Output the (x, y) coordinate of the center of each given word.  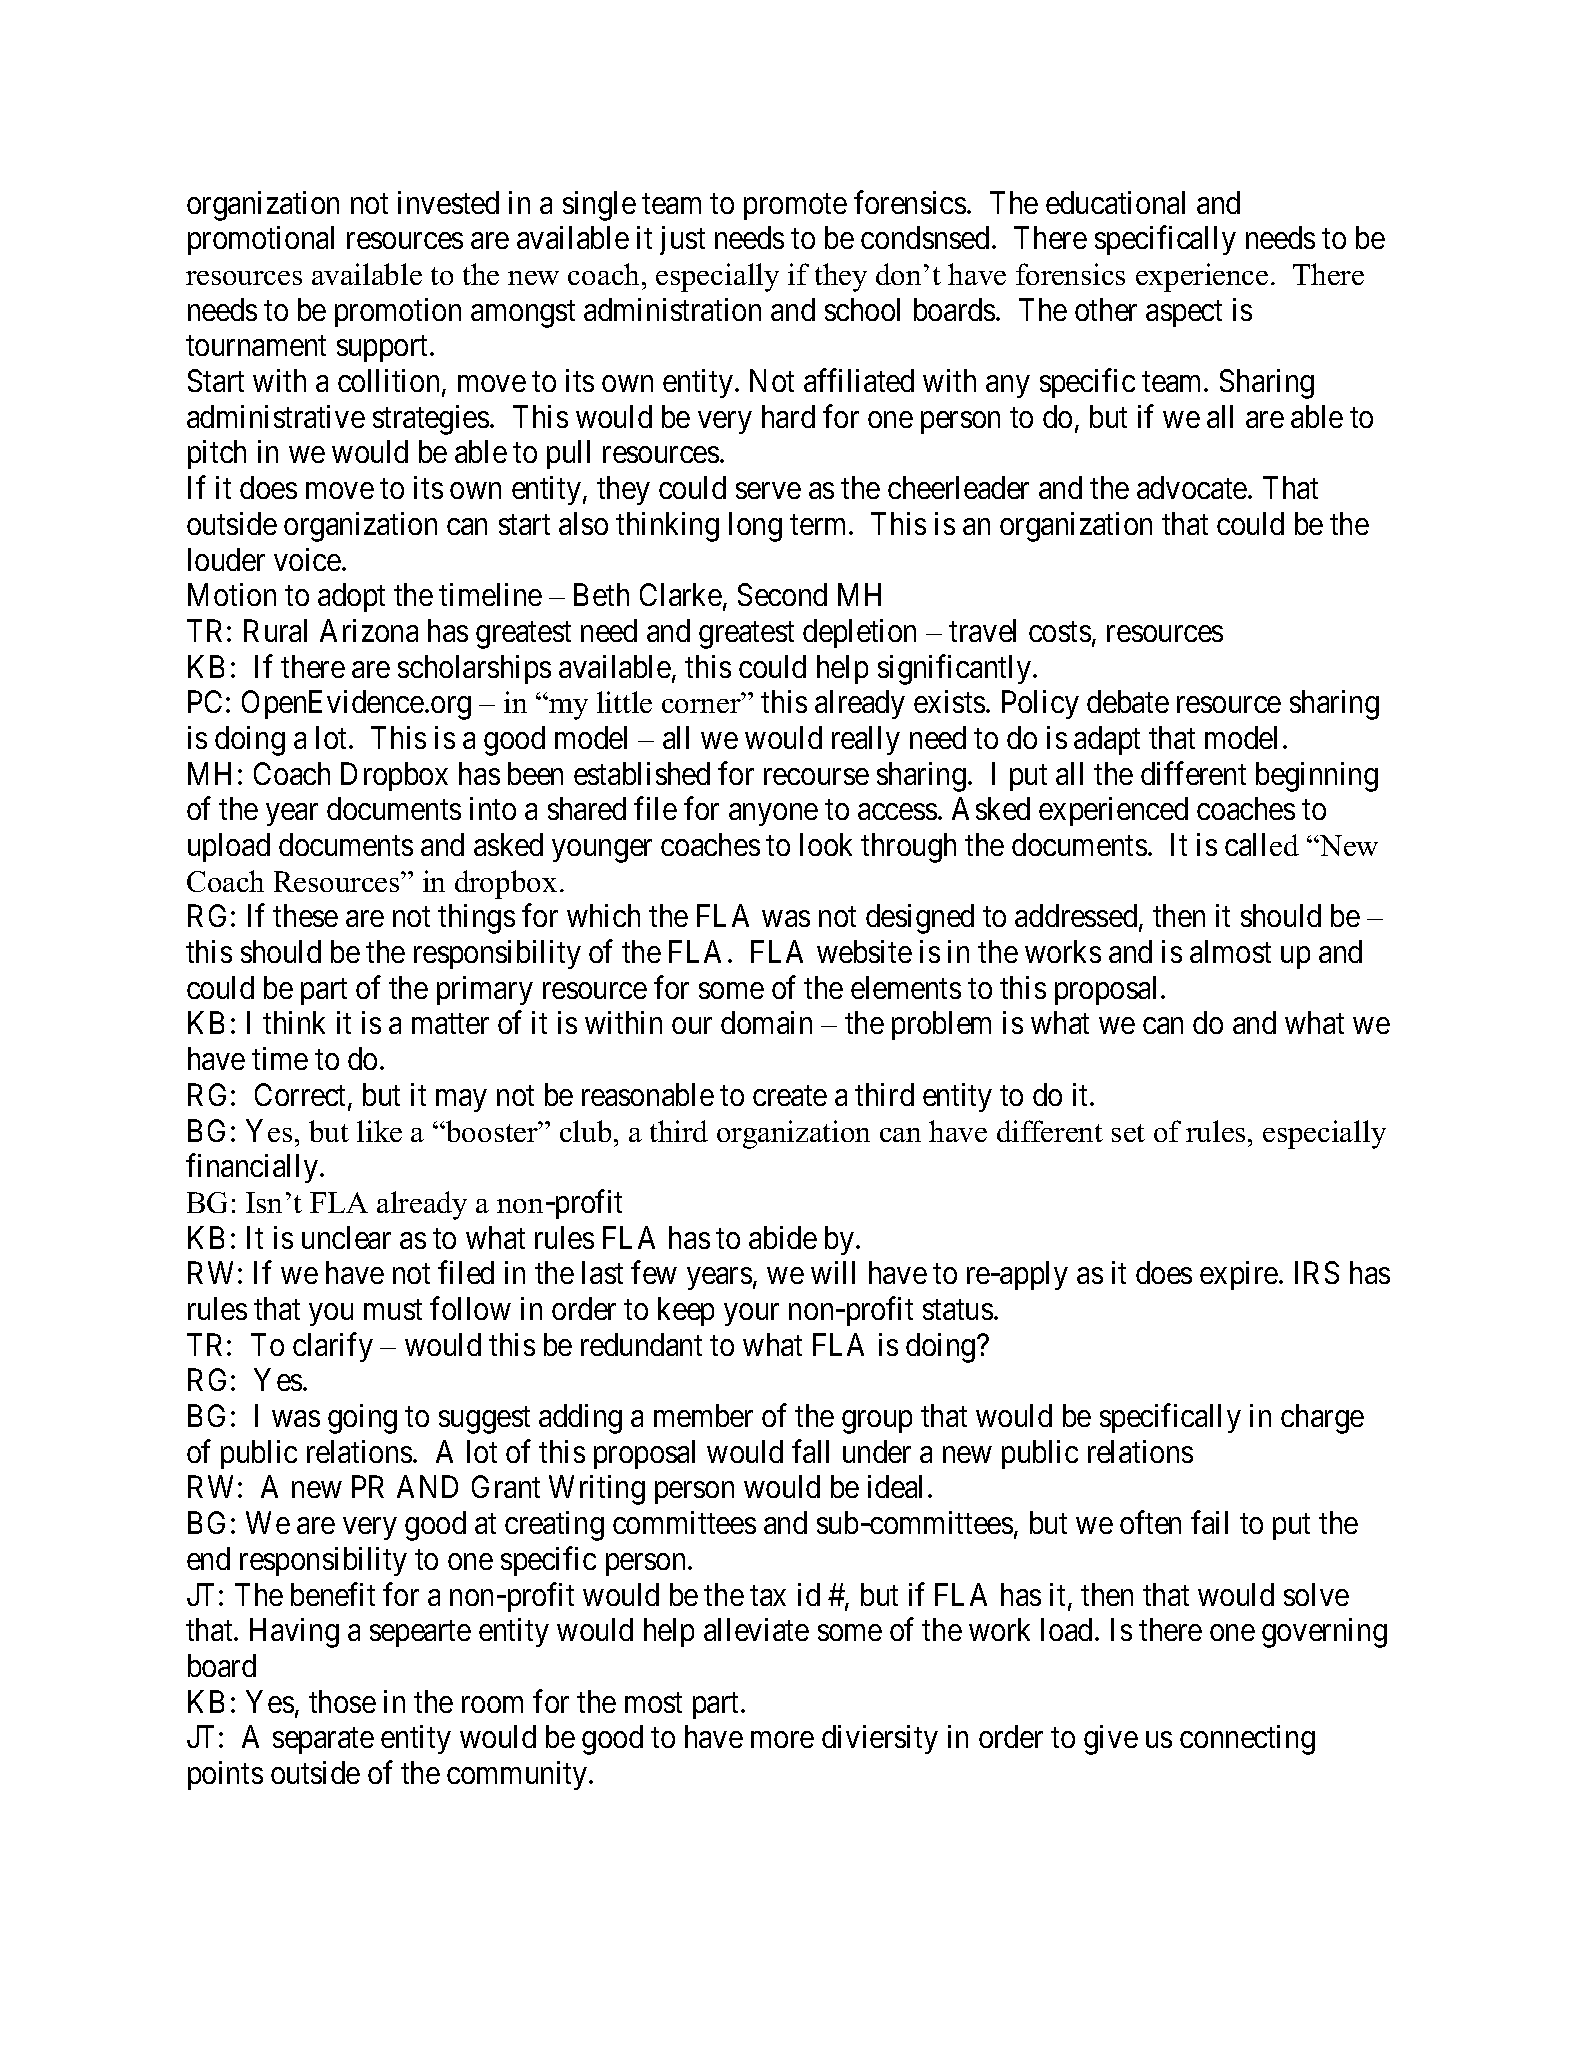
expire (1239, 1275)
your (751, 1315)
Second (782, 594)
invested (448, 202)
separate (323, 1741)
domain (766, 1022)
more (782, 1740)
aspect (1184, 314)
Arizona (369, 630)
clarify (333, 1347)
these (305, 915)
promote (795, 207)
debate (1128, 701)
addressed (1077, 917)
